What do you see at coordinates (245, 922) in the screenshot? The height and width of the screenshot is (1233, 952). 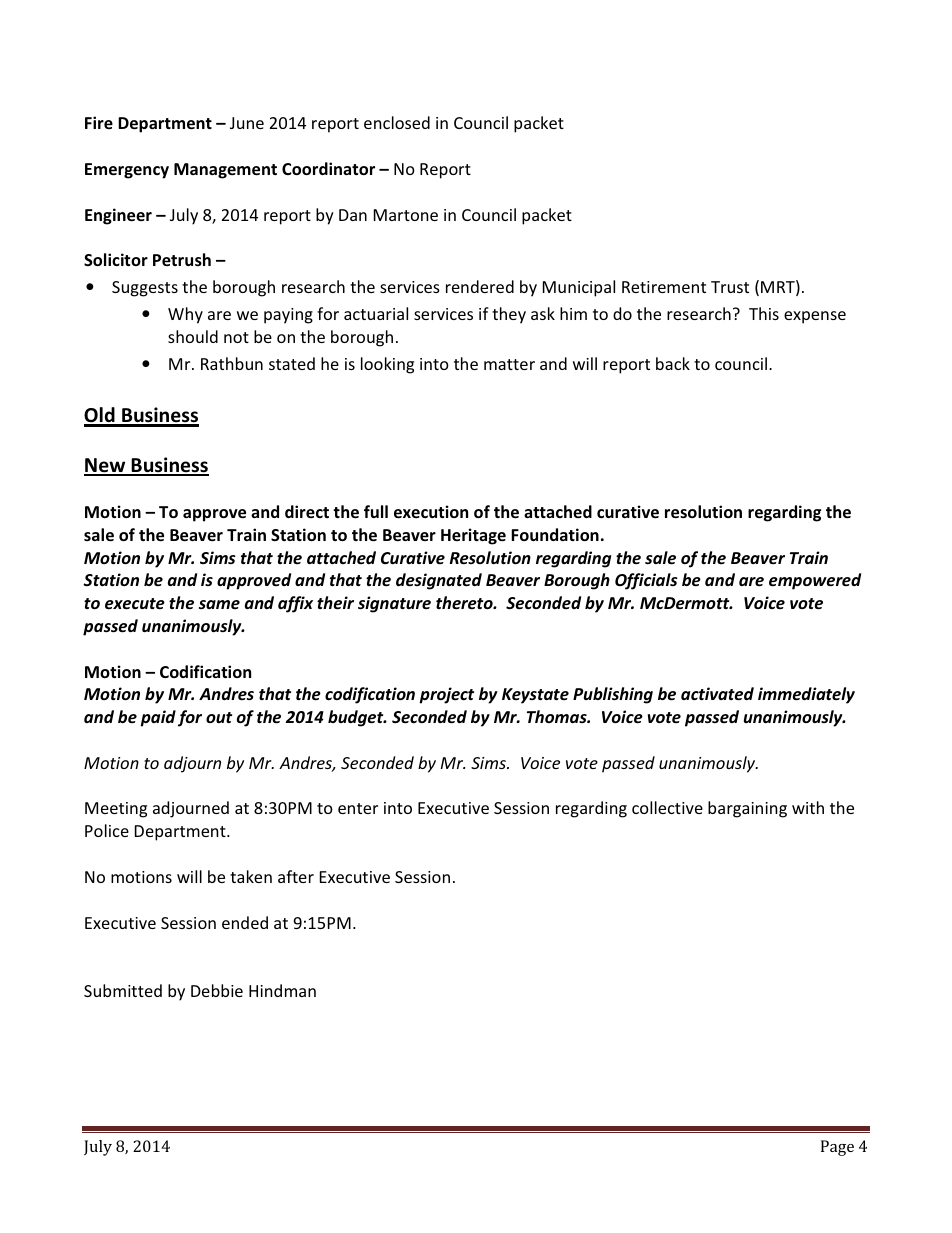 I see `ended` at bounding box center [245, 922].
